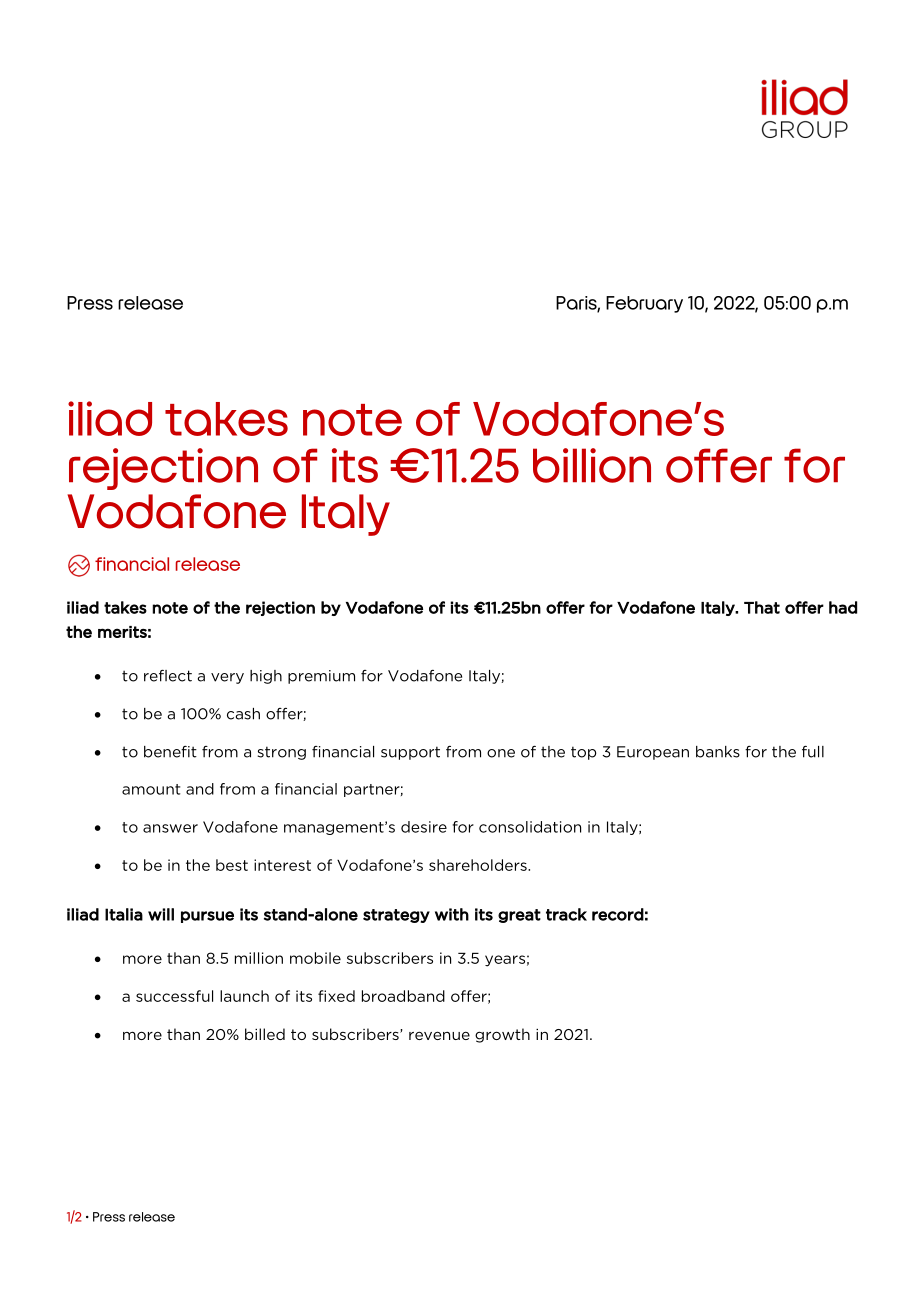  I want to click on That, so click(762, 607).
